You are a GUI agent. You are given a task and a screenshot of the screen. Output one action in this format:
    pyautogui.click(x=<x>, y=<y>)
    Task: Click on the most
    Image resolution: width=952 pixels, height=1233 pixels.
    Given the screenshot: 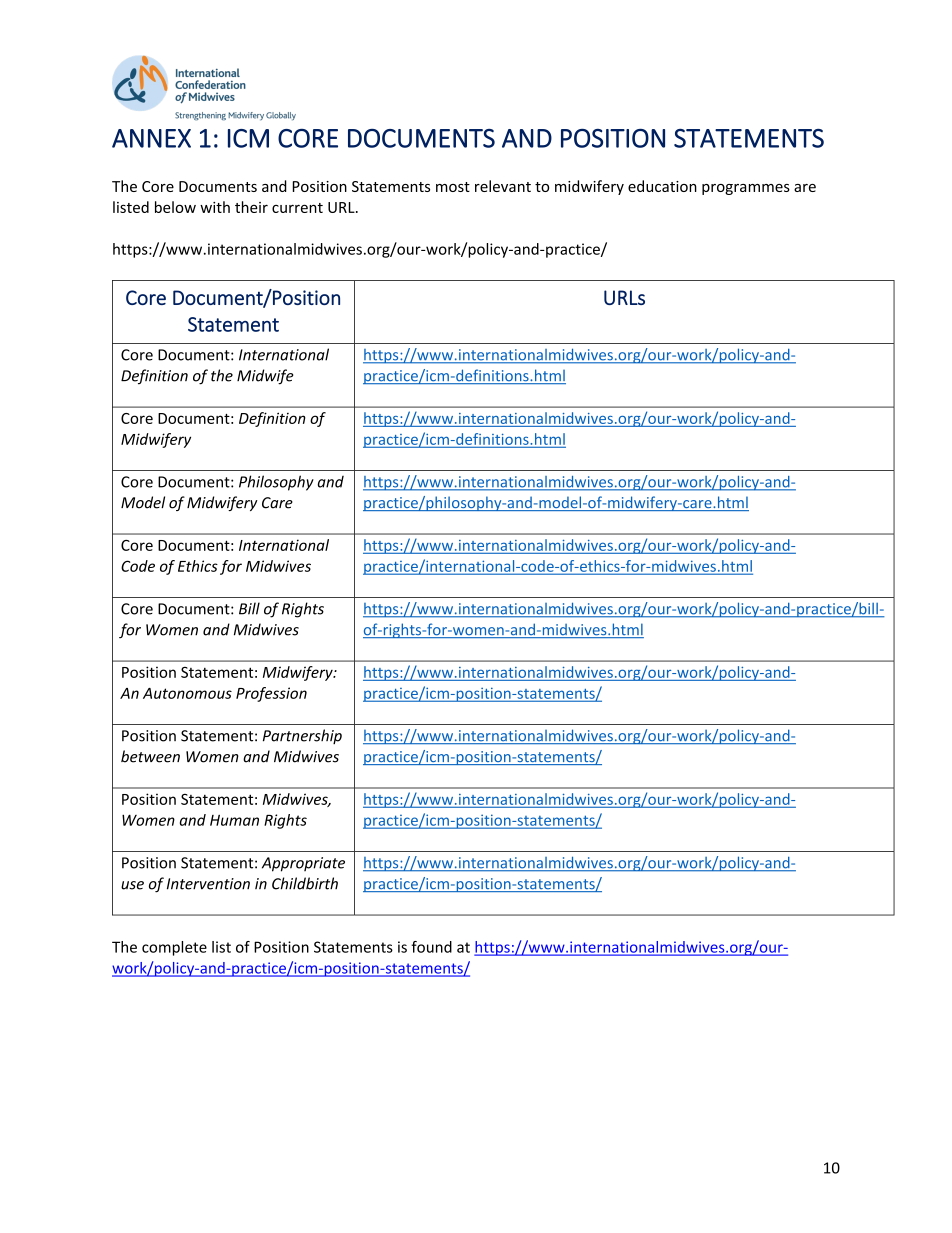 What is the action you would take?
    pyautogui.click(x=453, y=187)
